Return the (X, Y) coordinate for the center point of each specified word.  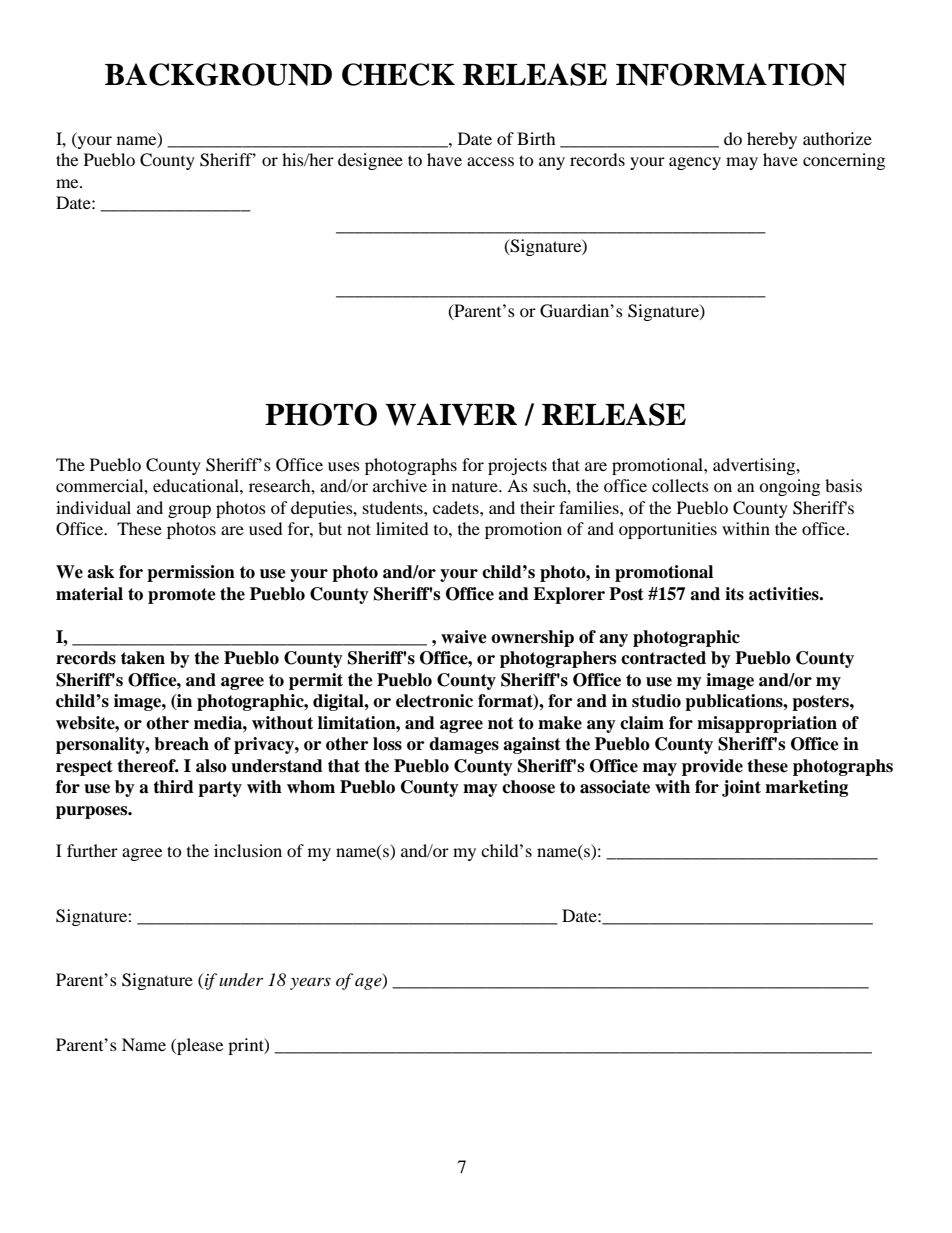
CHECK (398, 74)
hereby (772, 140)
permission (191, 573)
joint (741, 788)
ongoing (789, 487)
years (310, 984)
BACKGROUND (218, 74)
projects (517, 466)
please (199, 1046)
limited (402, 528)
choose (528, 787)
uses (344, 466)
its (734, 594)
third (173, 787)
